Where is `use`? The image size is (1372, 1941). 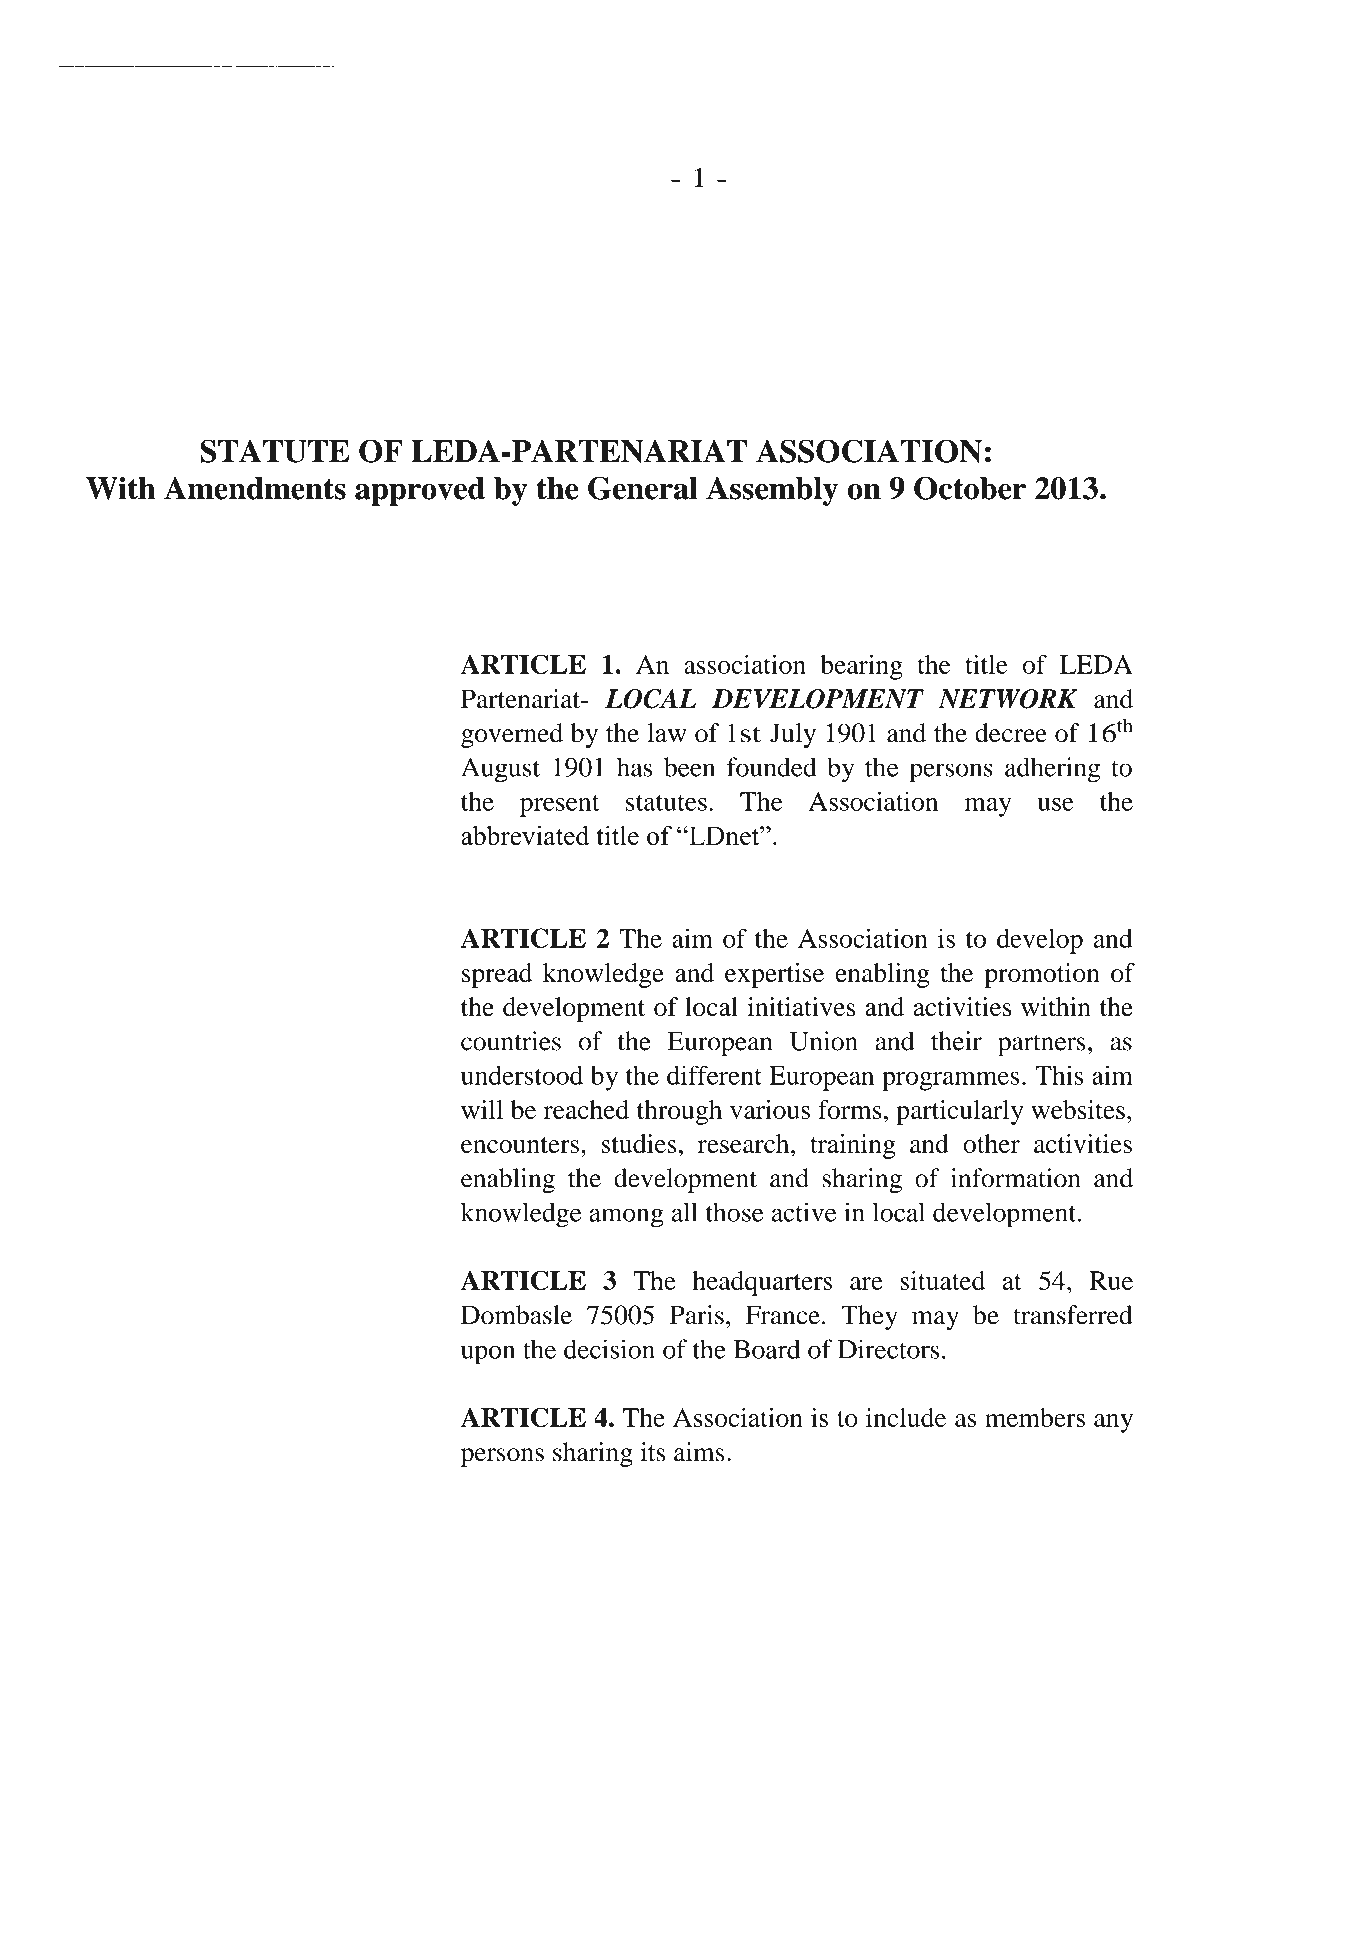
use is located at coordinates (1055, 804).
